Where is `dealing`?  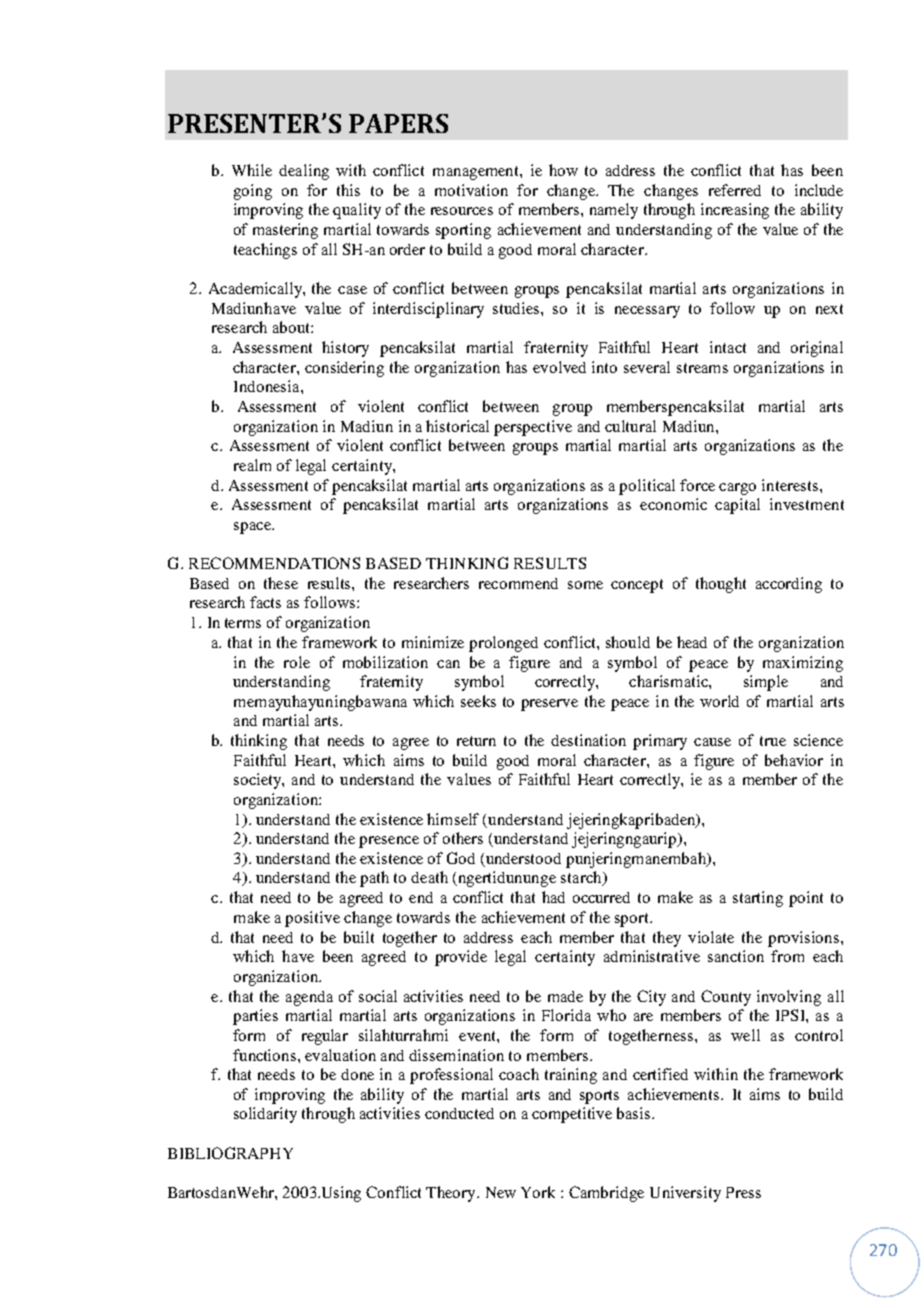 dealing is located at coordinates (304, 172).
